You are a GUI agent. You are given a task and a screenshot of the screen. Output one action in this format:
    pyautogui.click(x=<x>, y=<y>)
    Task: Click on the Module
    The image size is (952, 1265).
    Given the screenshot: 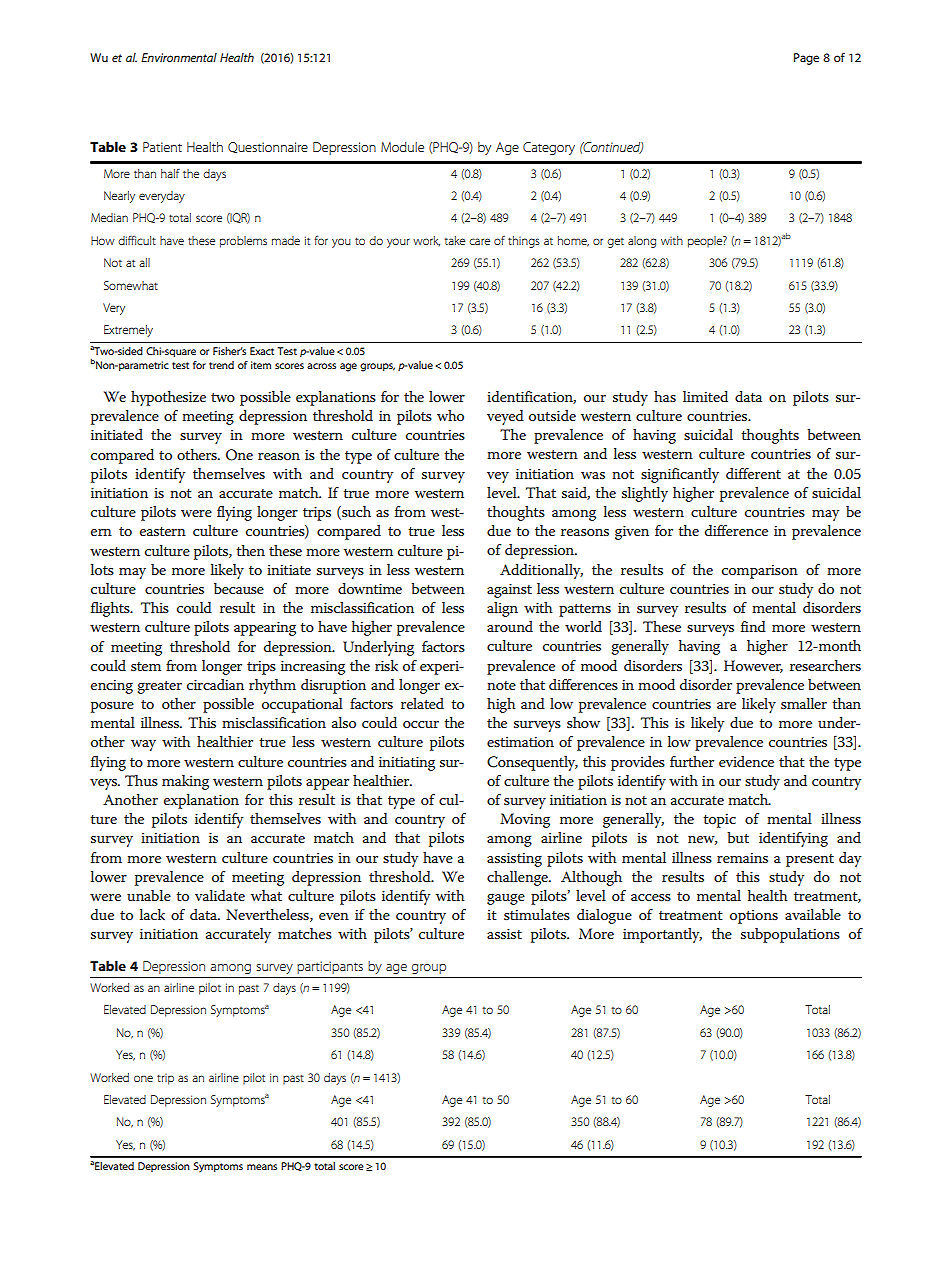 What is the action you would take?
    pyautogui.click(x=402, y=147)
